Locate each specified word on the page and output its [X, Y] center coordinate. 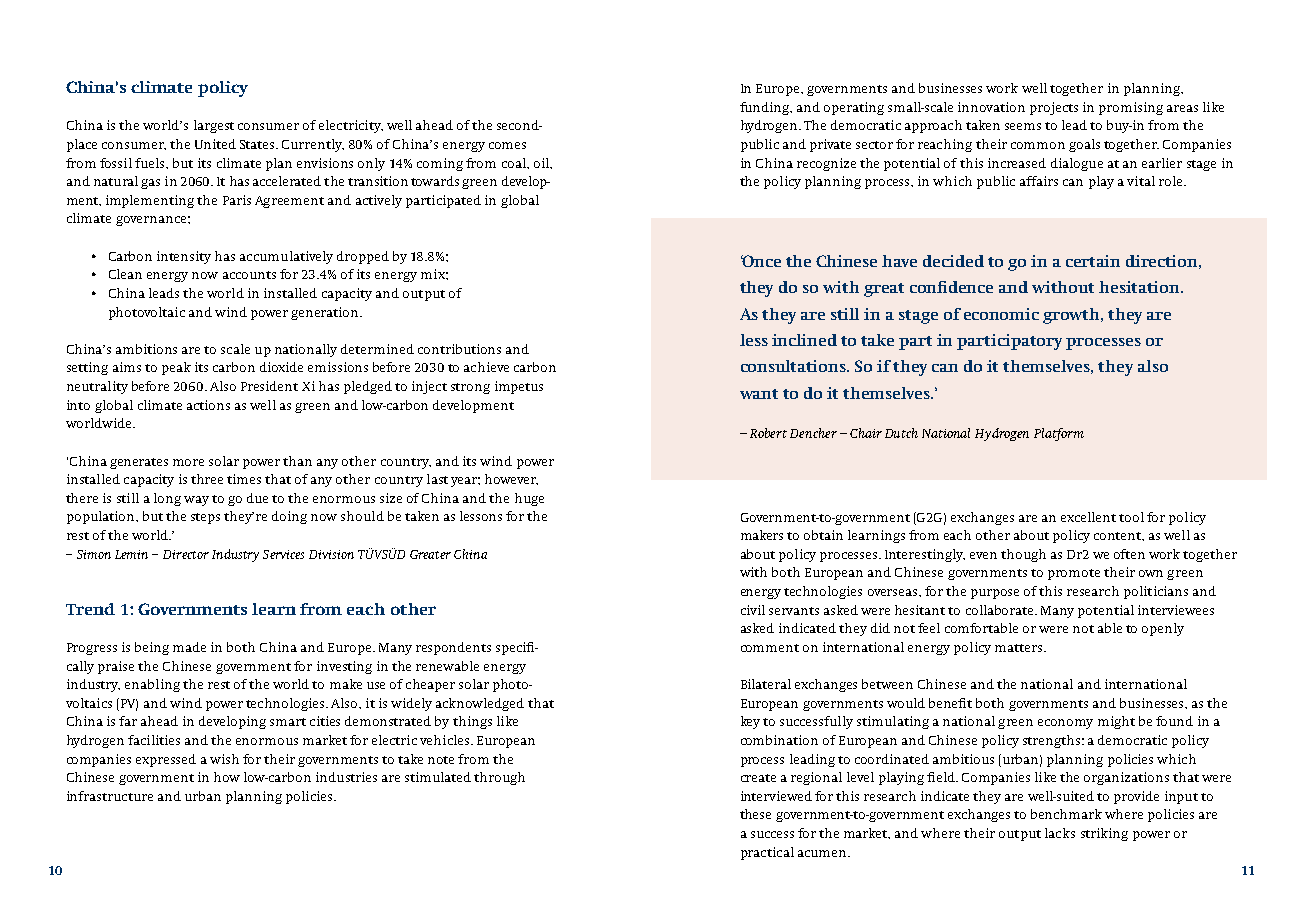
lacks [1060, 833]
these [755, 814]
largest [214, 126]
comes [507, 145]
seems [1023, 126]
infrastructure [110, 796]
